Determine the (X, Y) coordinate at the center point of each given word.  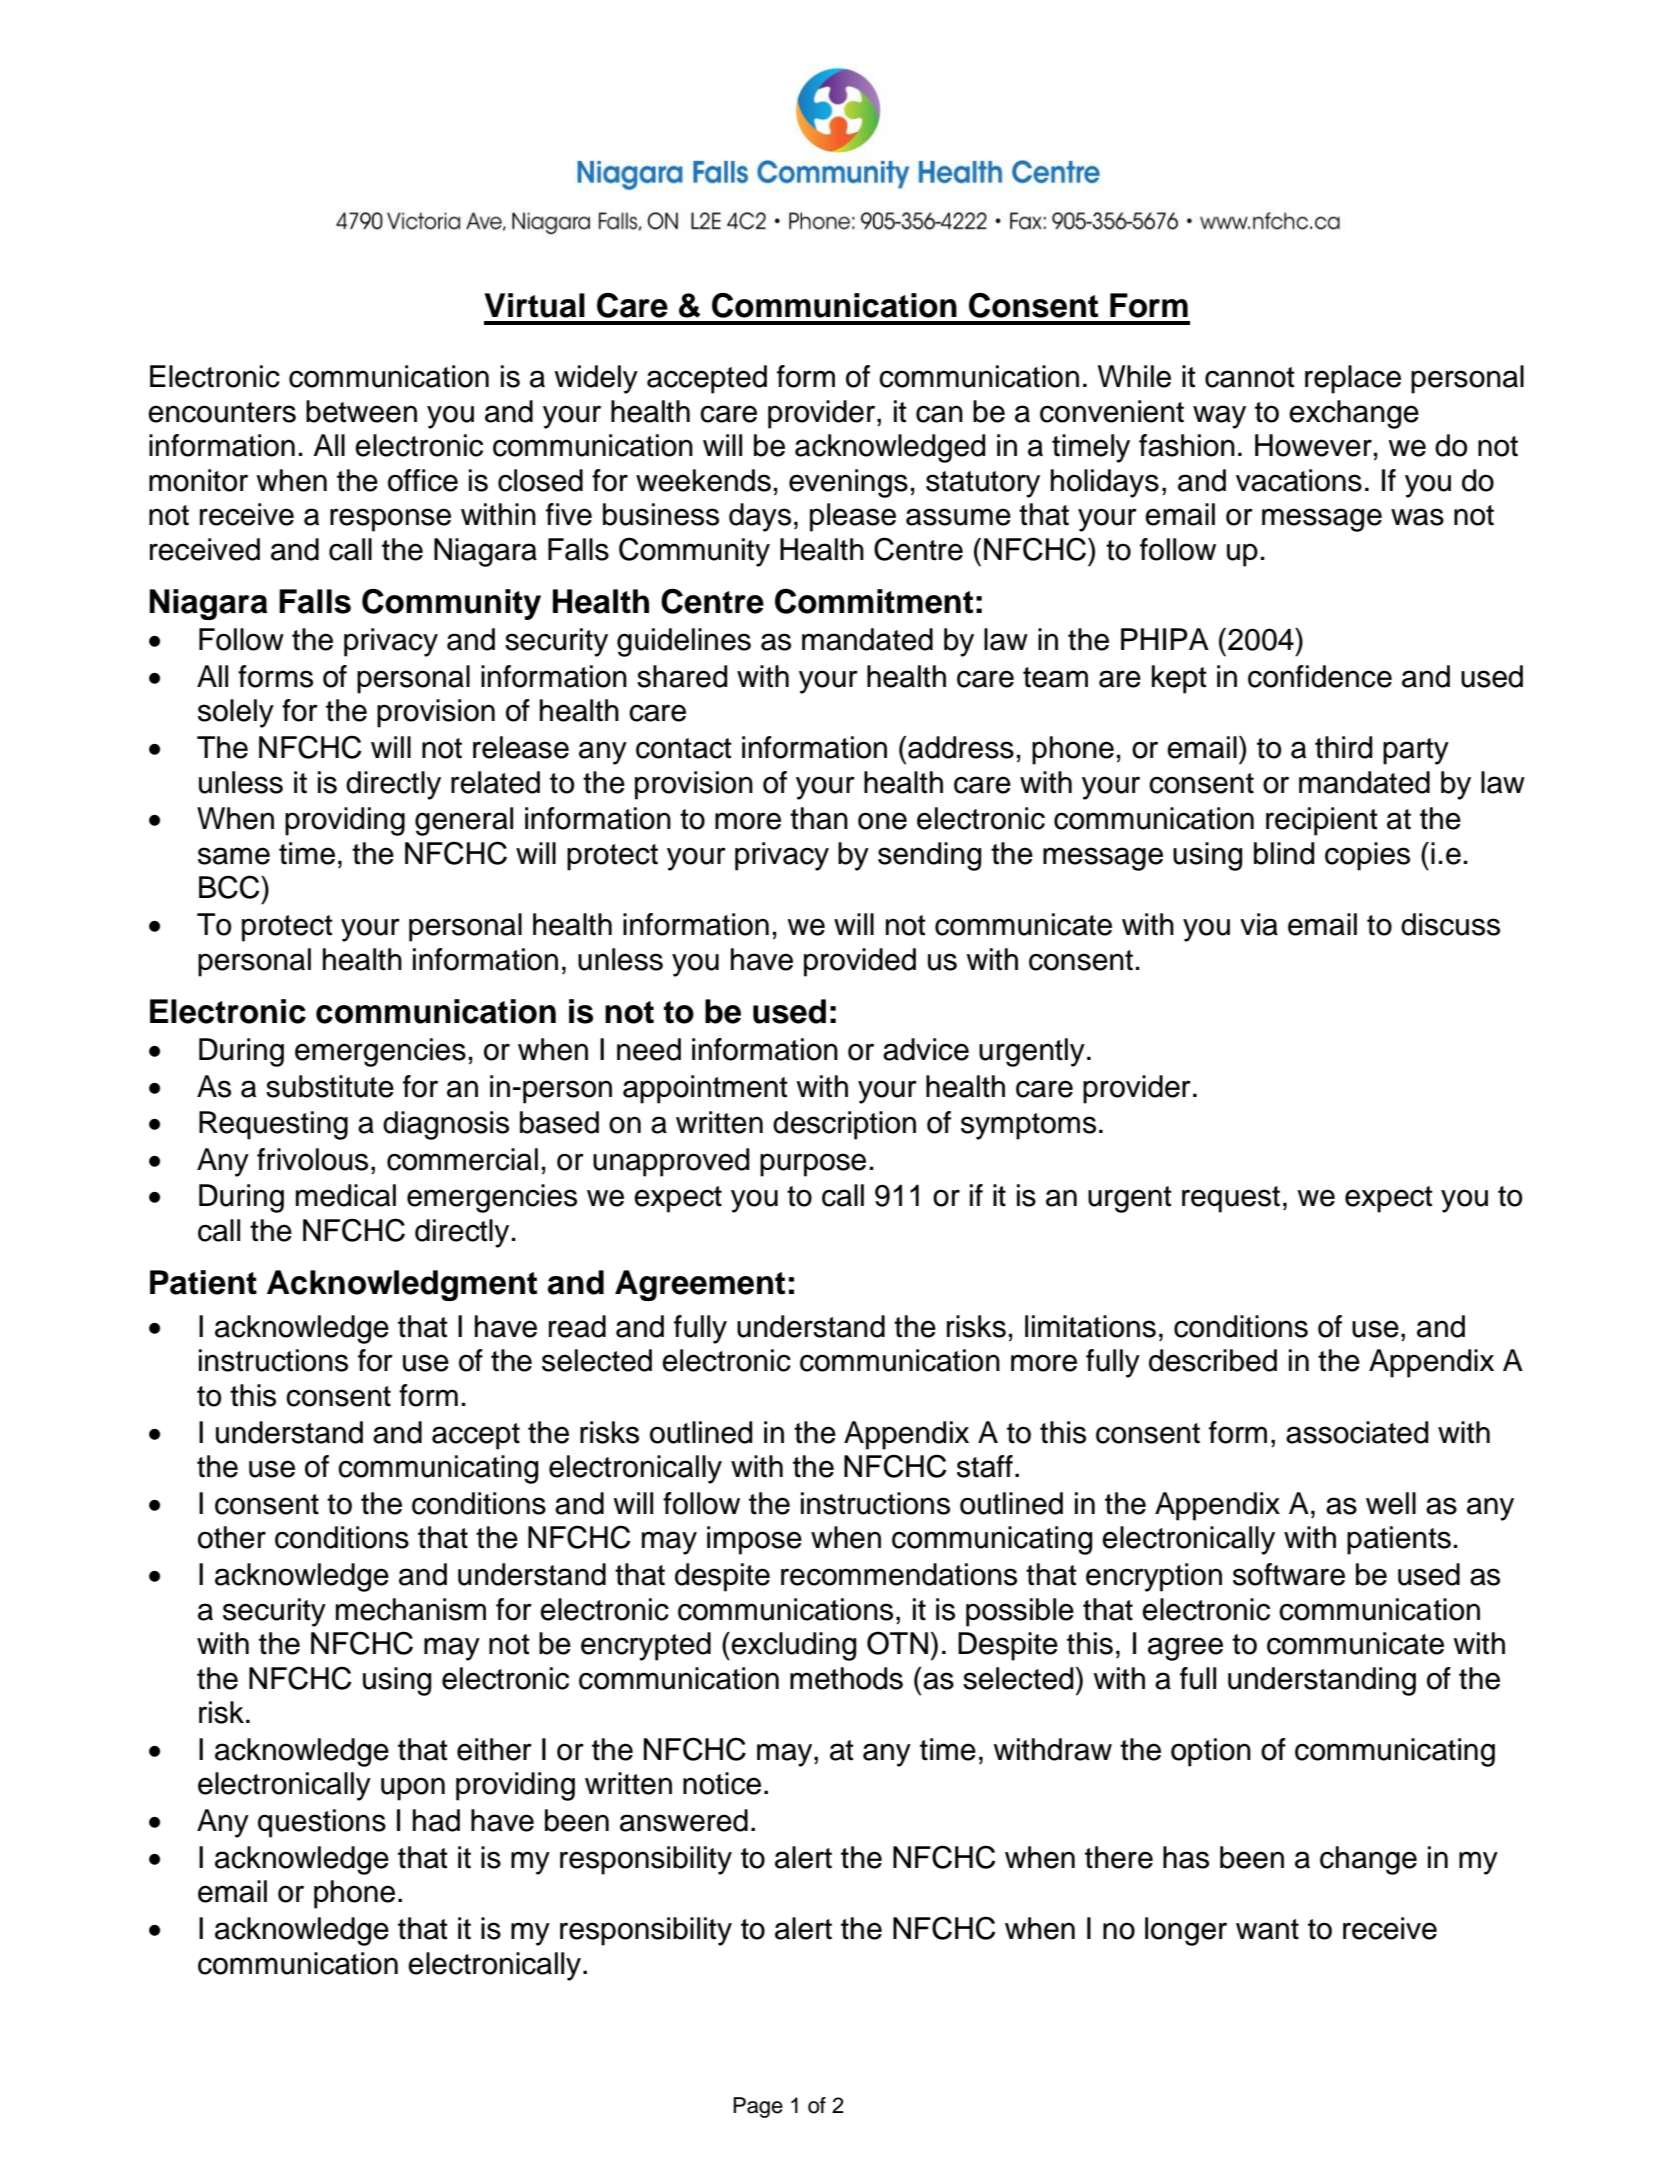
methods (846, 1678)
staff (985, 1466)
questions (322, 1823)
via (1259, 924)
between (361, 411)
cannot (1250, 377)
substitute (330, 1086)
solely (236, 713)
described (1213, 1360)
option (1211, 1752)
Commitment (874, 601)
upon (413, 1789)
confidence (1320, 676)
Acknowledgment (402, 1285)
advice (926, 1049)
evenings (848, 483)
